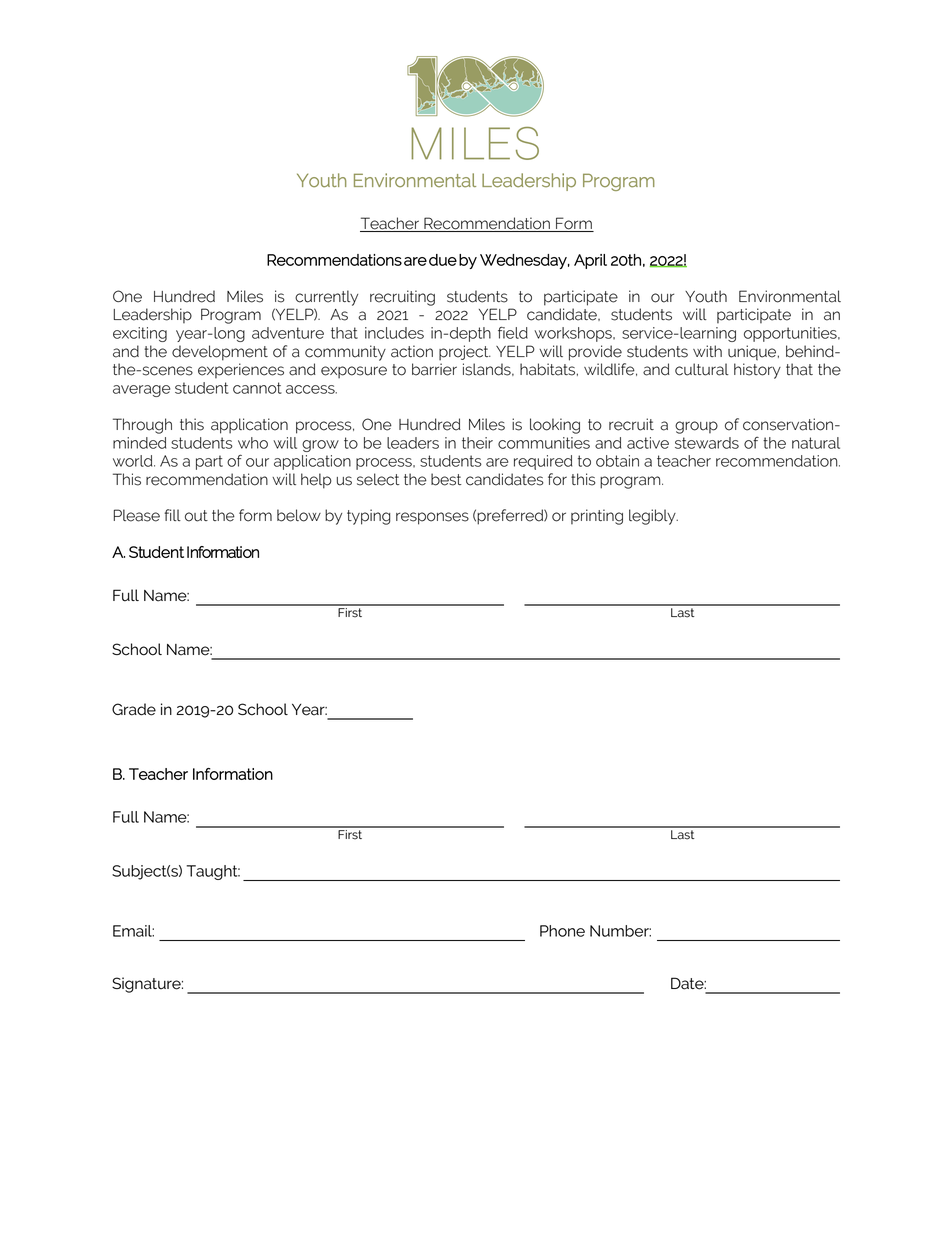 Image resolution: width=952 pixels, height=1233 pixels. What do you see at coordinates (707, 443) in the page?
I see `stewards` at bounding box center [707, 443].
